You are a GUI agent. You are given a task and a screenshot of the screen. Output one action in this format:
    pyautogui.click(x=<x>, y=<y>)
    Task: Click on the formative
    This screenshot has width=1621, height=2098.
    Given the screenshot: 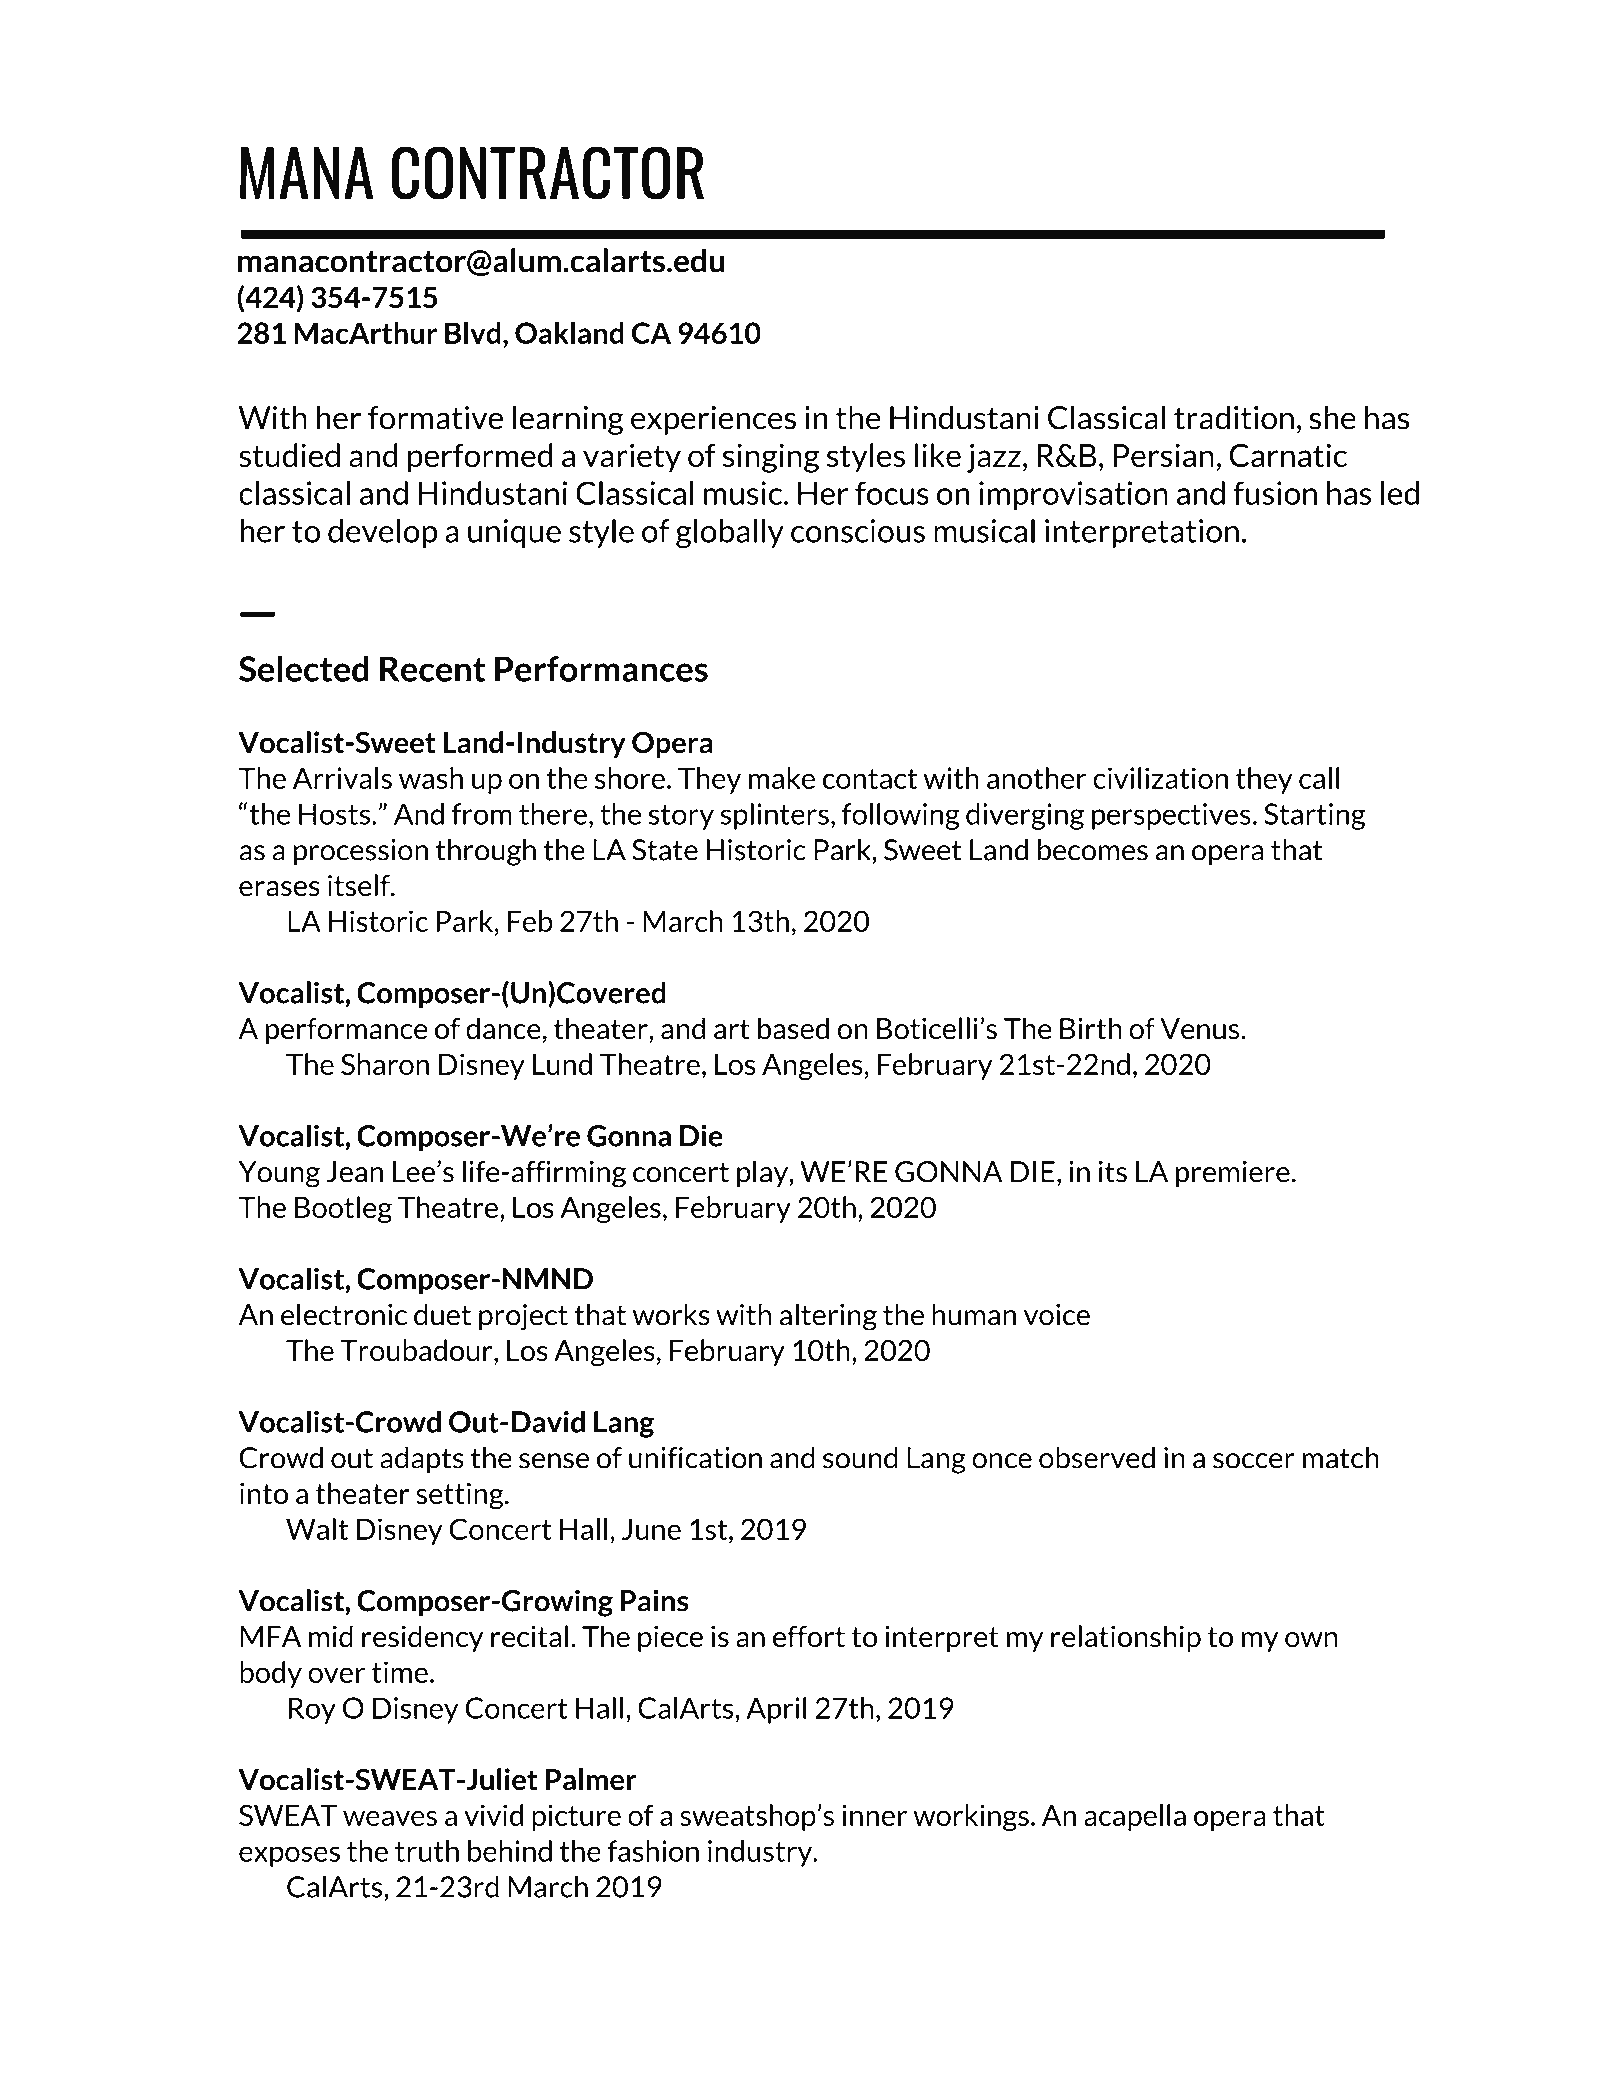 What is the action you would take?
    pyautogui.click(x=435, y=418)
